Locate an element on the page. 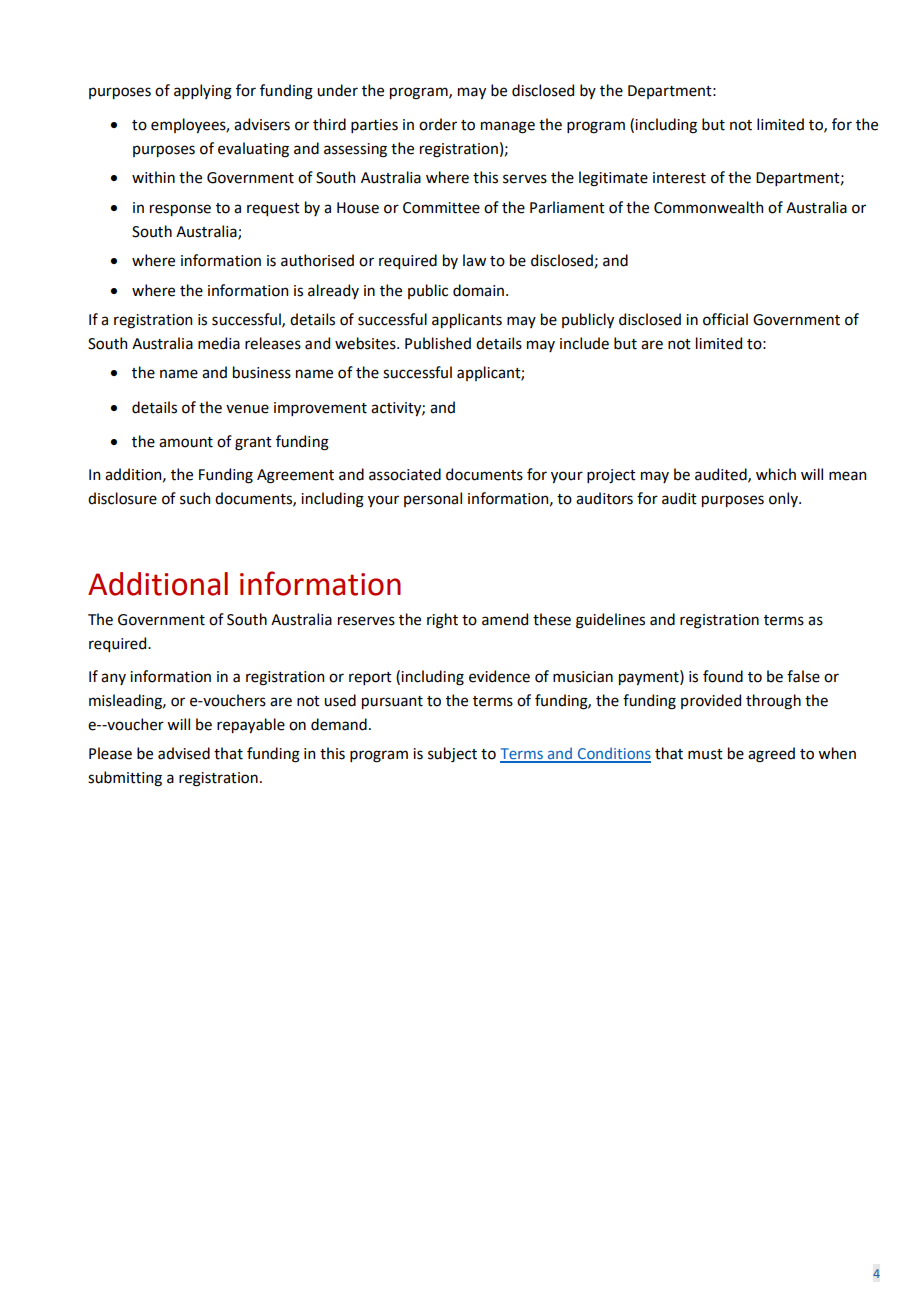  interest is located at coordinates (679, 178).
